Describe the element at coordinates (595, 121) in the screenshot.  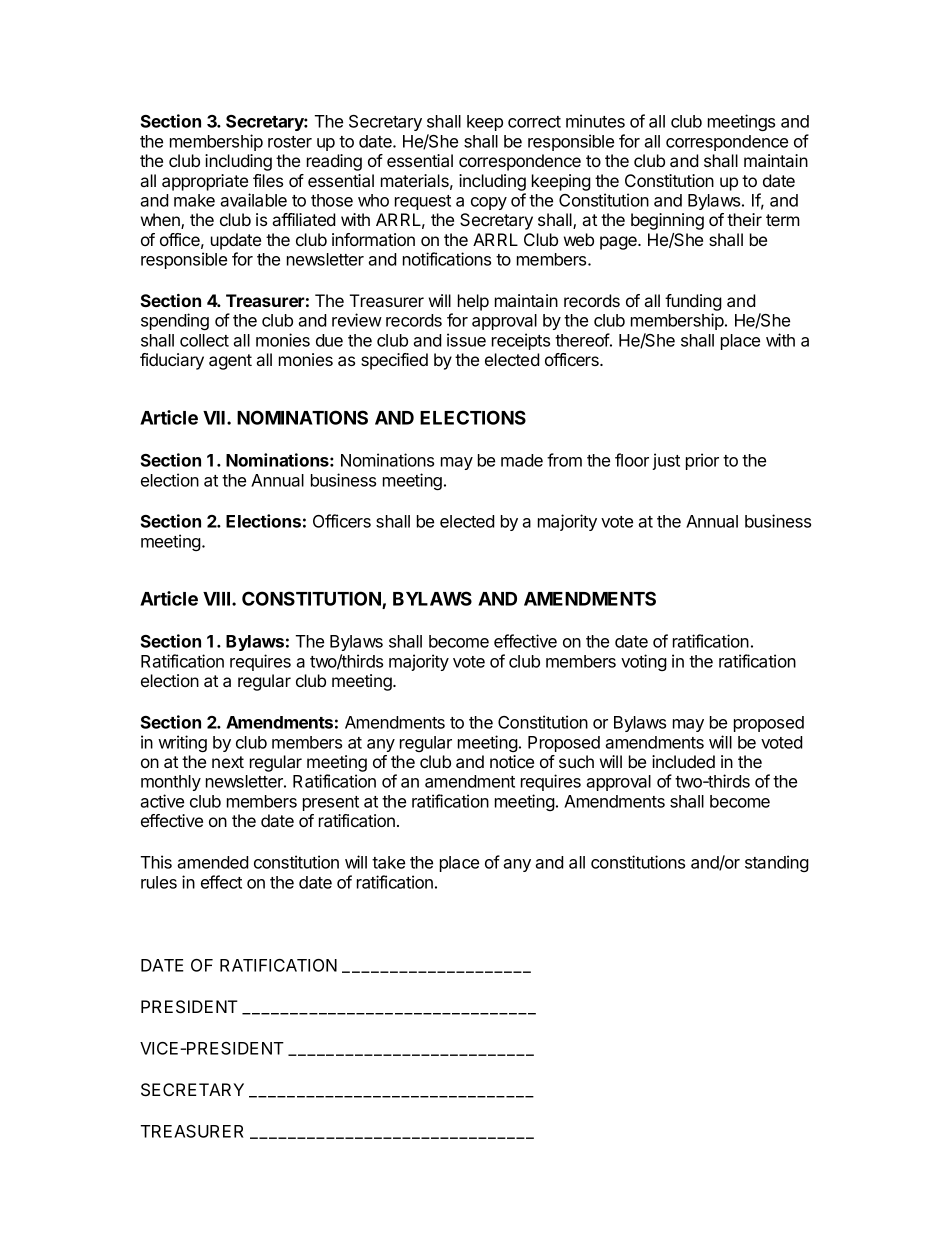
I see `minutes` at that location.
